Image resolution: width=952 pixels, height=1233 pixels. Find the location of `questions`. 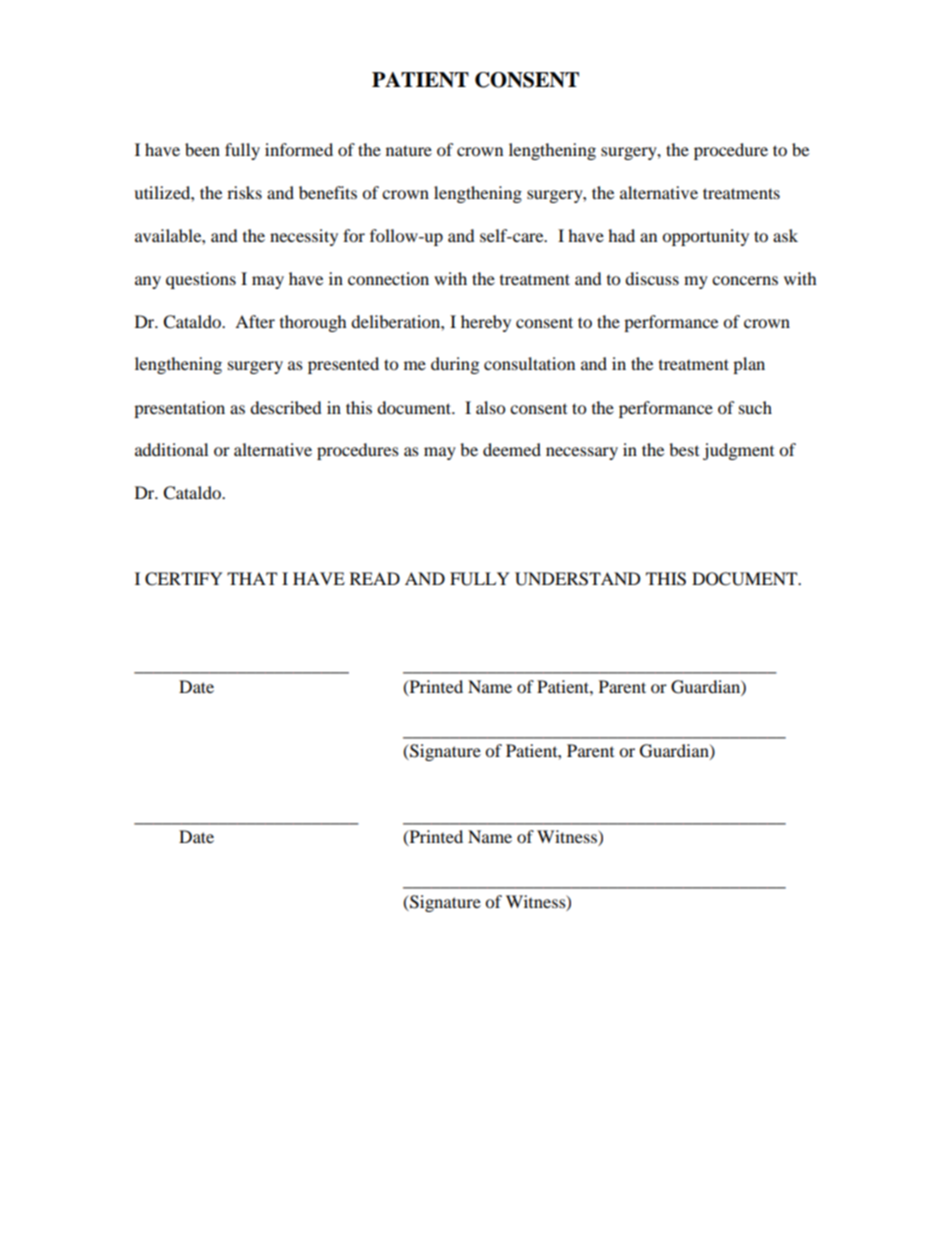

questions is located at coordinates (201, 280).
